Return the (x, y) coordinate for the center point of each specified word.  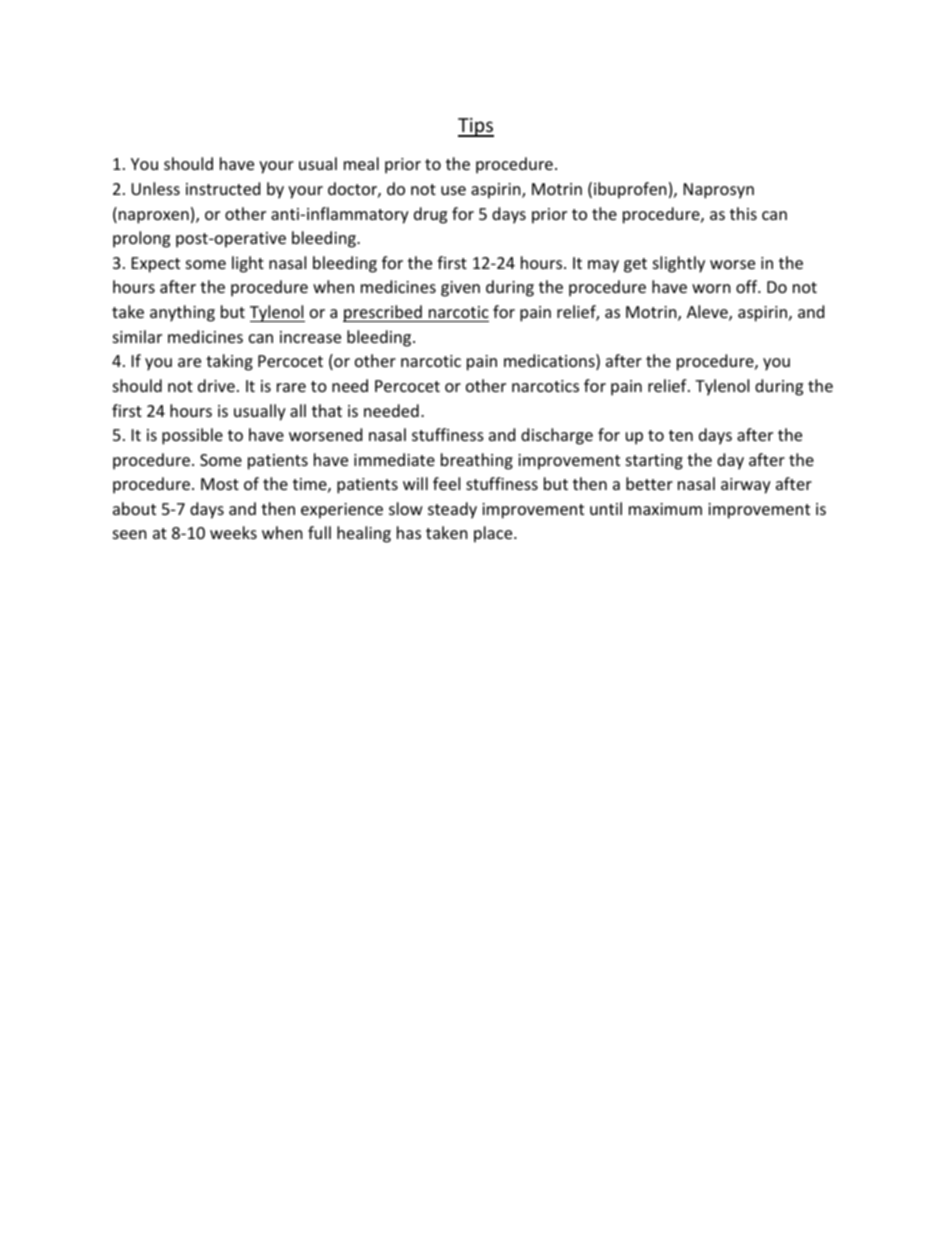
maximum (665, 509)
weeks (233, 532)
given (460, 289)
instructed (223, 188)
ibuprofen (630, 190)
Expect (156, 265)
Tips (476, 127)
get (635, 265)
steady (452, 510)
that (327, 410)
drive (216, 385)
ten (681, 435)
